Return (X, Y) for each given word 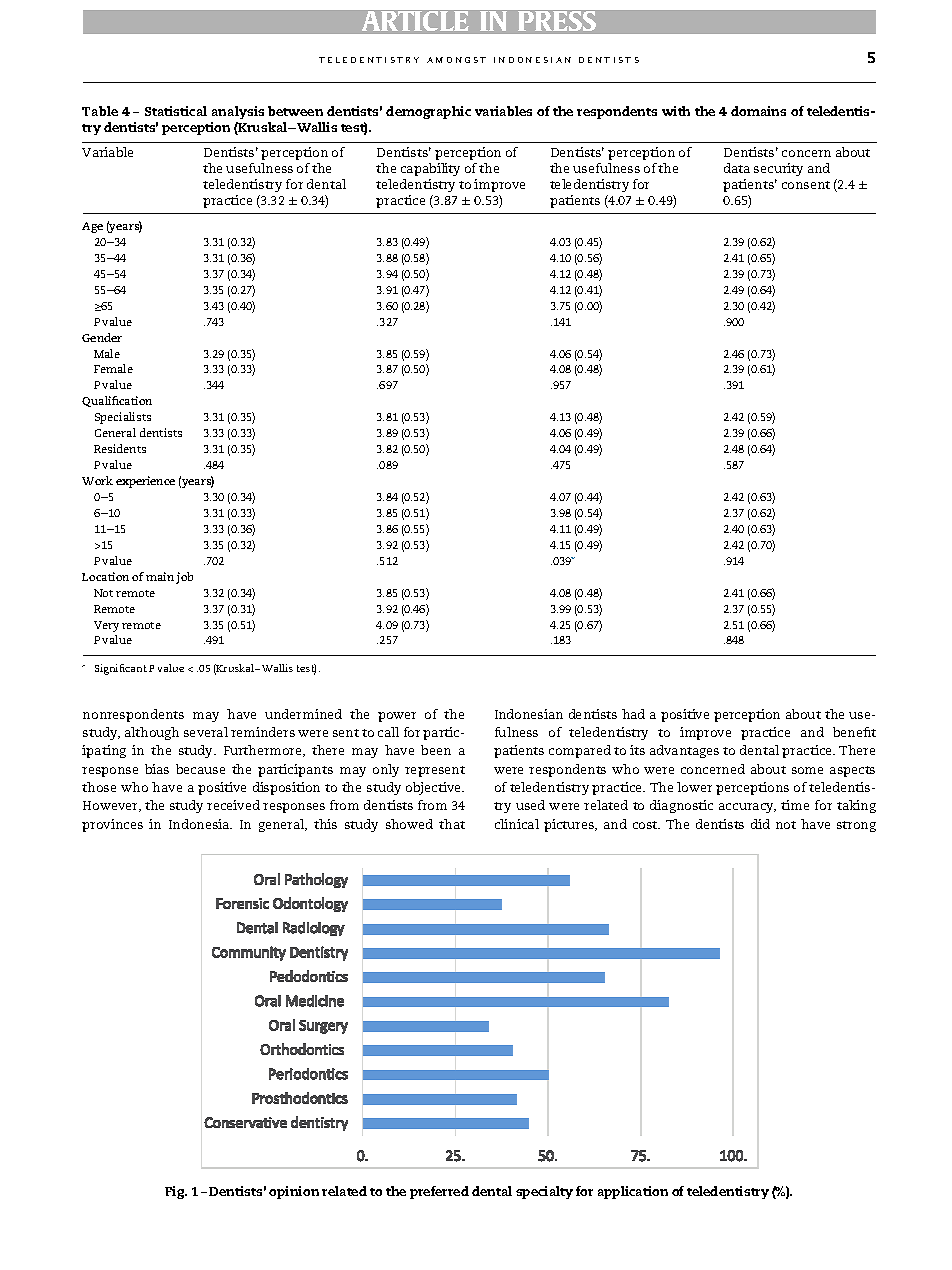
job (184, 578)
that (452, 824)
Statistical (176, 111)
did (760, 824)
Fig (176, 1192)
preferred (439, 1192)
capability (430, 171)
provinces (112, 825)
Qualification (117, 401)
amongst (456, 60)
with (676, 111)
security (778, 171)
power (397, 717)
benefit (854, 732)
